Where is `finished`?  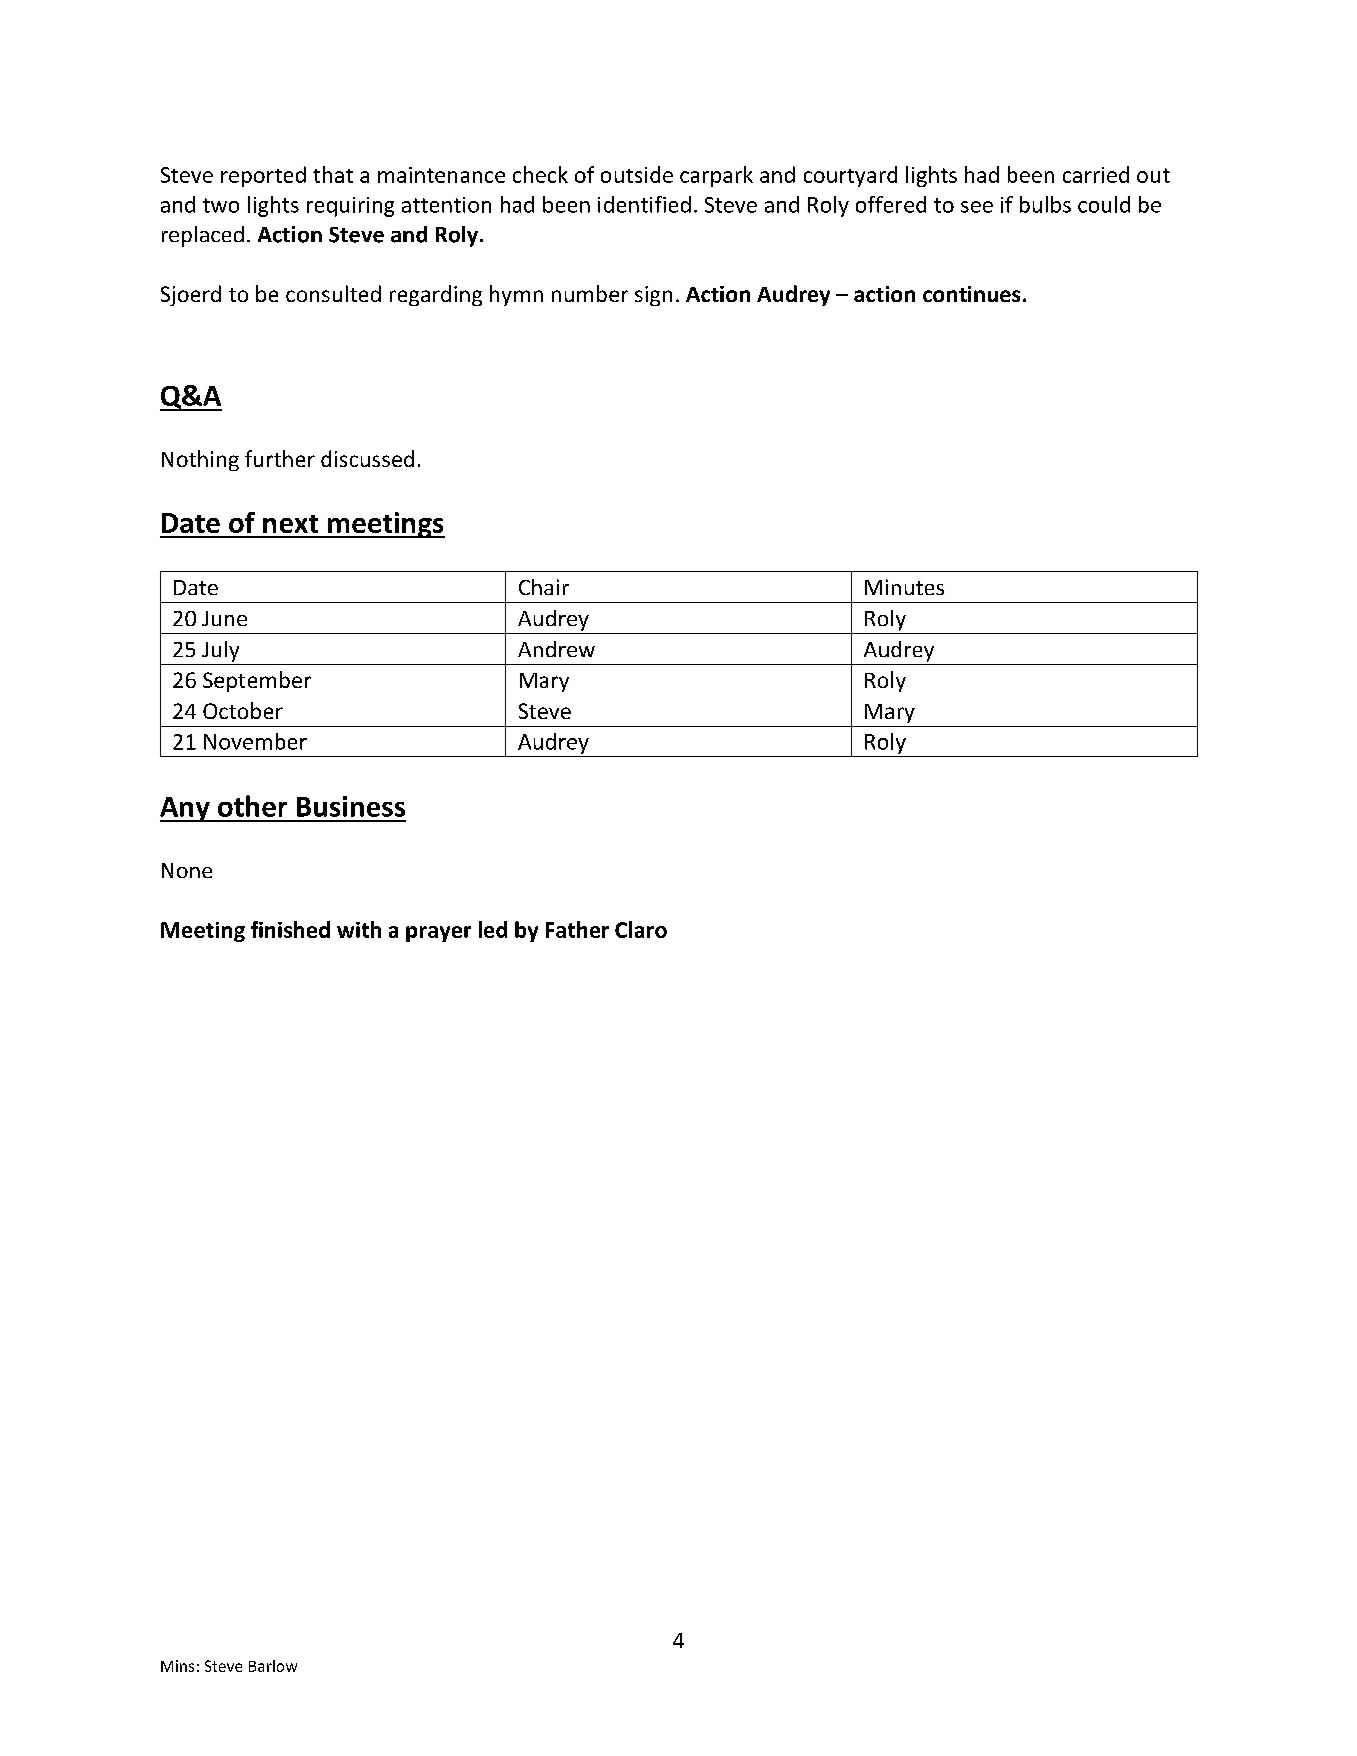 finished is located at coordinates (290, 929).
